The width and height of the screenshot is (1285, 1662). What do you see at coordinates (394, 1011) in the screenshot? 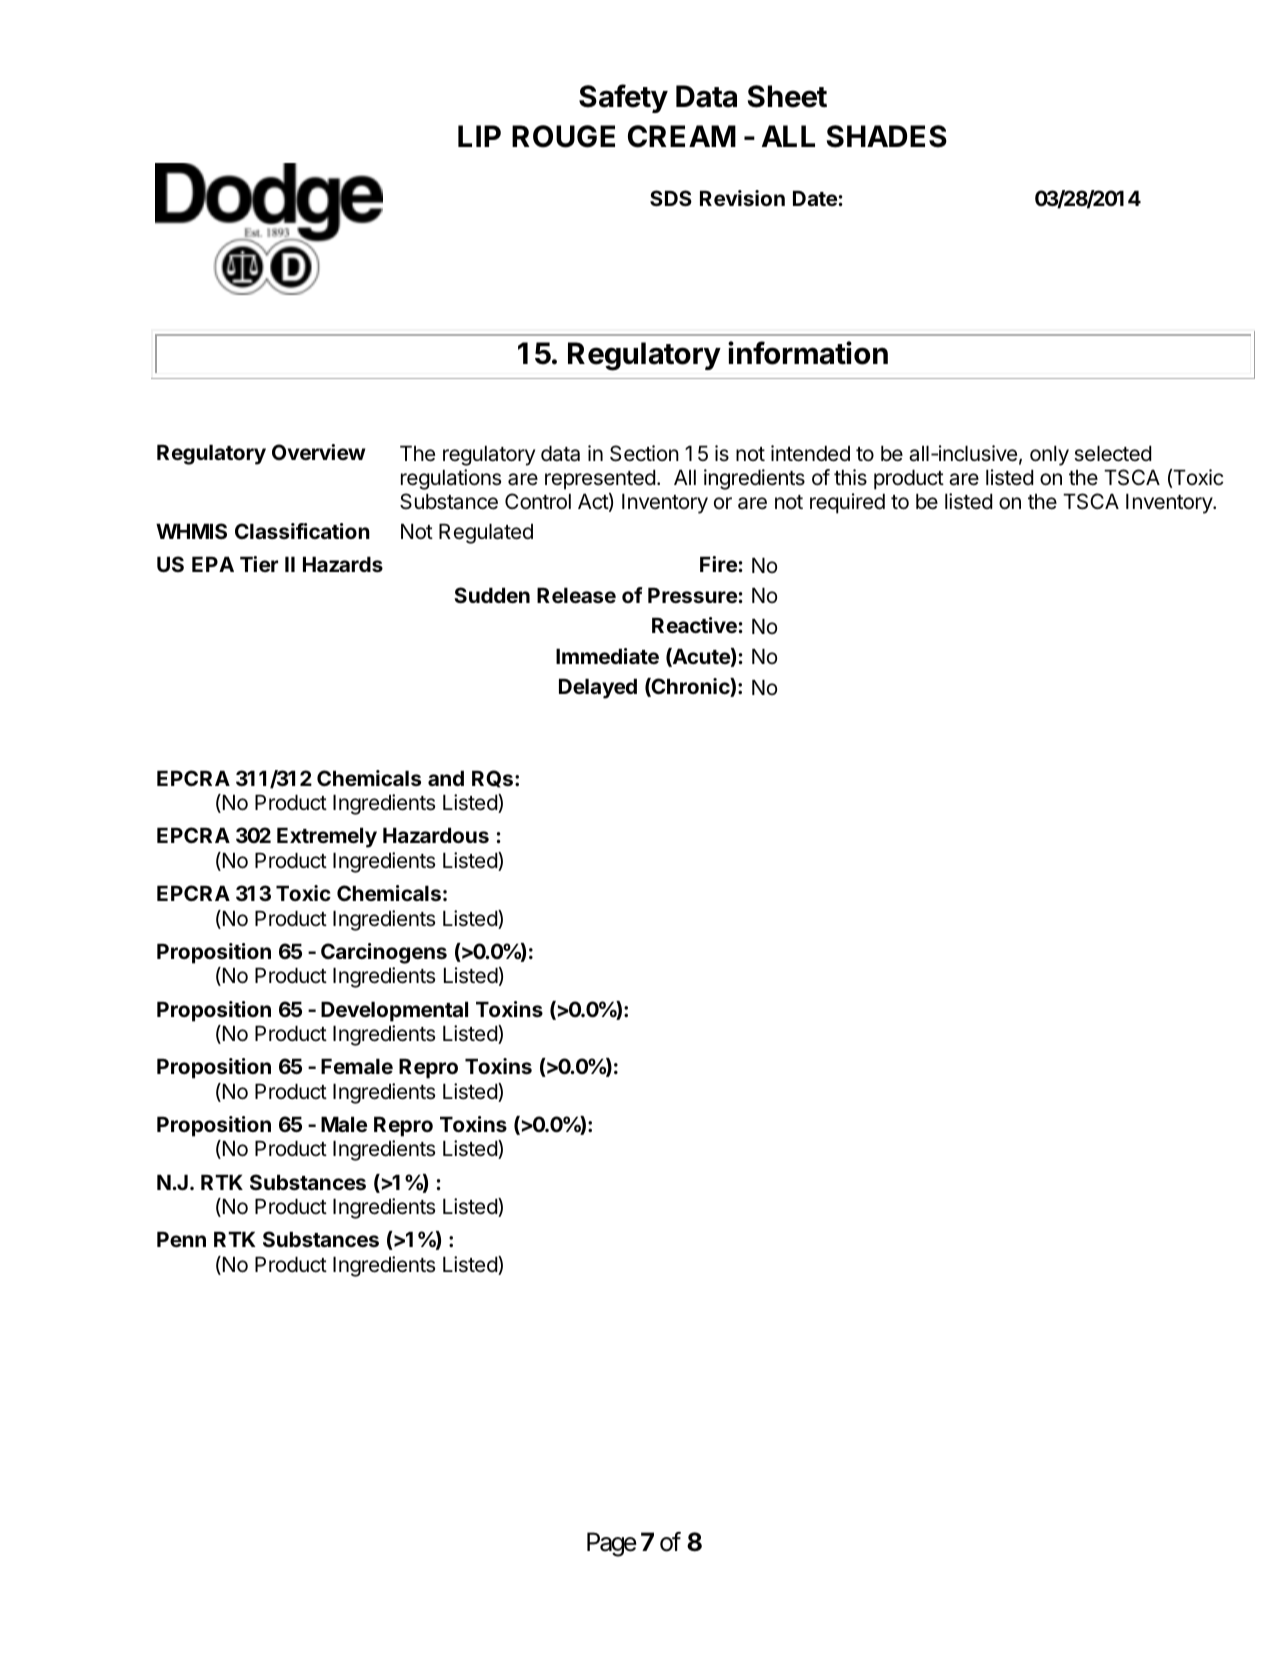
I see `Developmental` at bounding box center [394, 1011].
